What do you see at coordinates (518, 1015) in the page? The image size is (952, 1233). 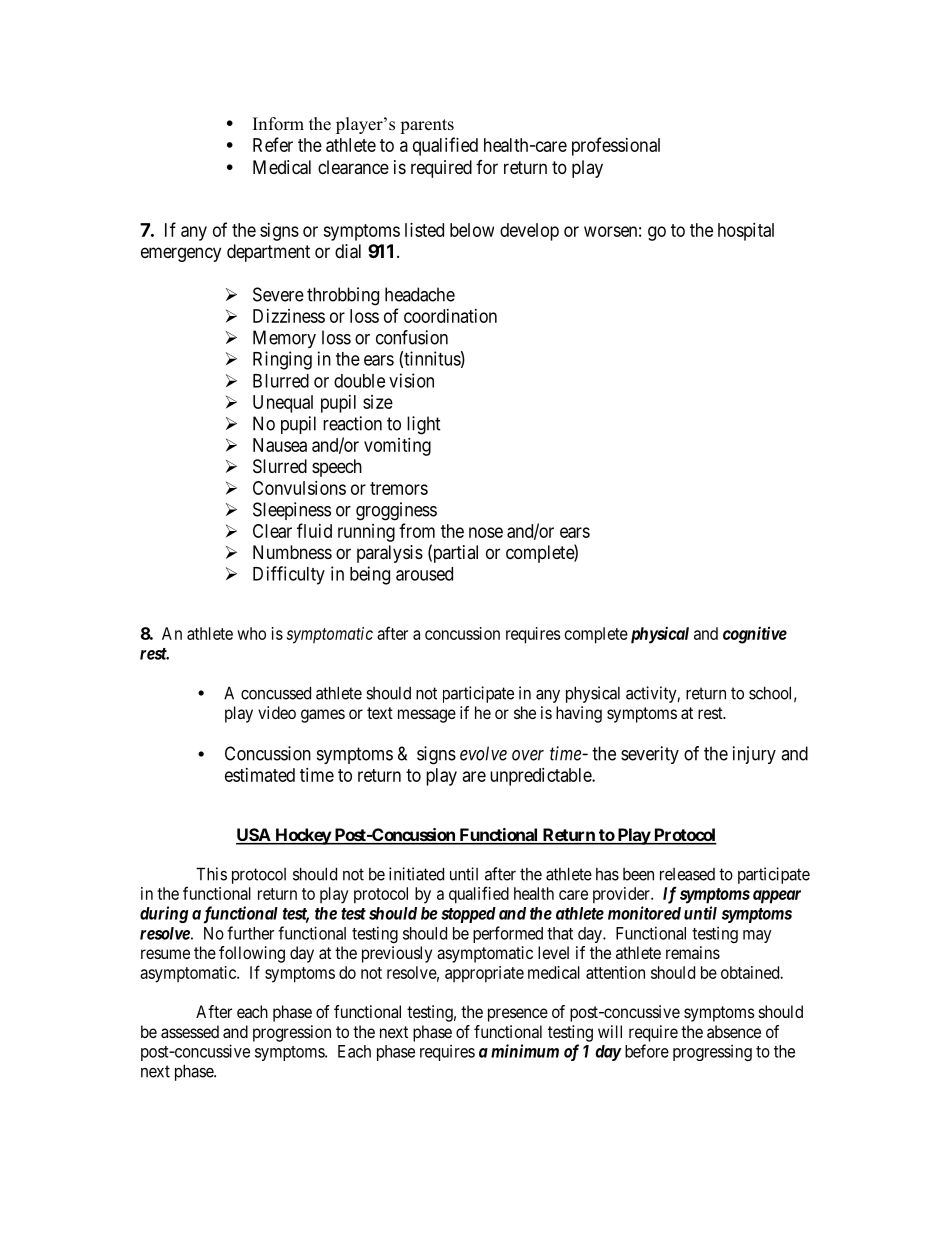 I see `presence` at bounding box center [518, 1015].
